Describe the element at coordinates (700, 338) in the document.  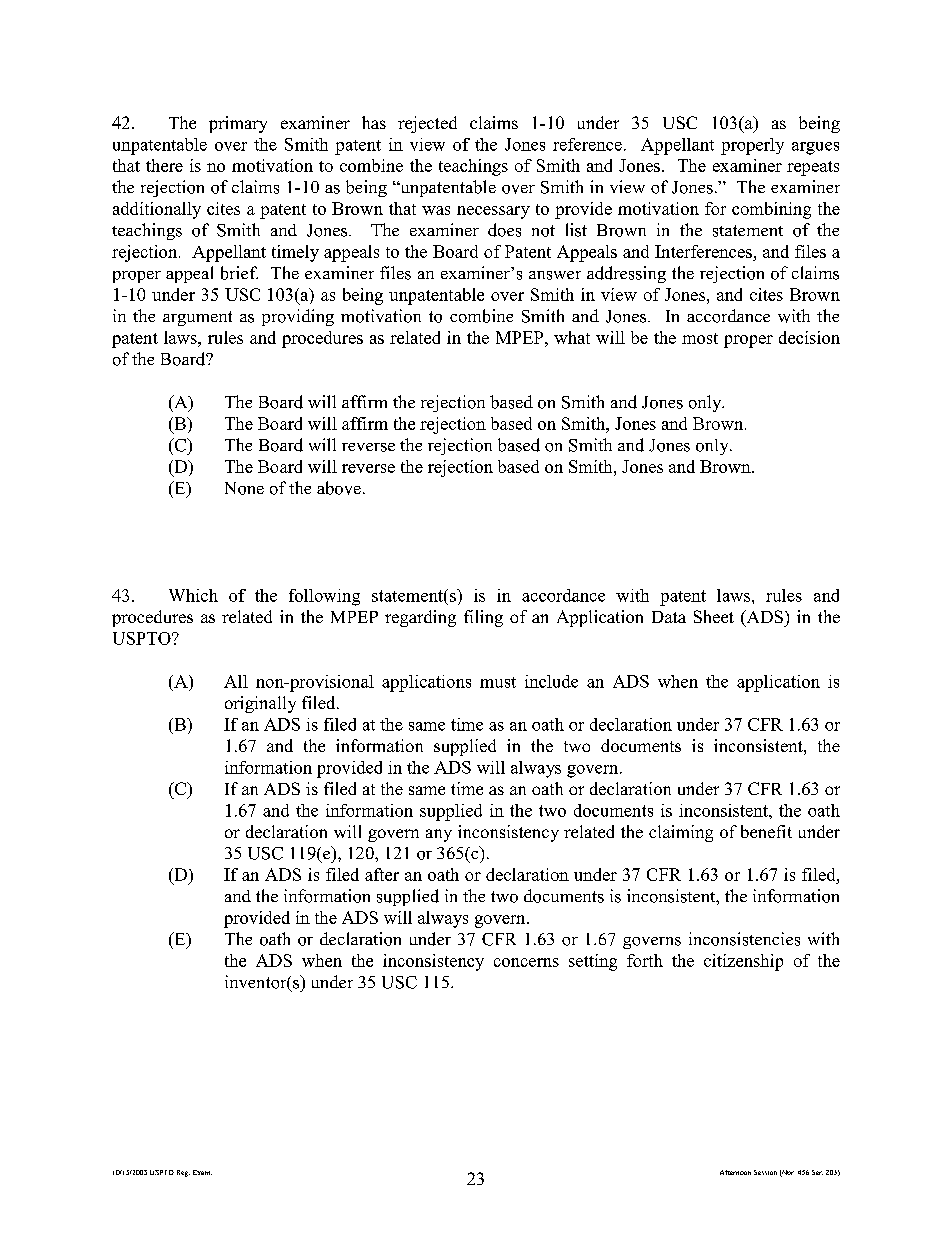
I see `most` at that location.
